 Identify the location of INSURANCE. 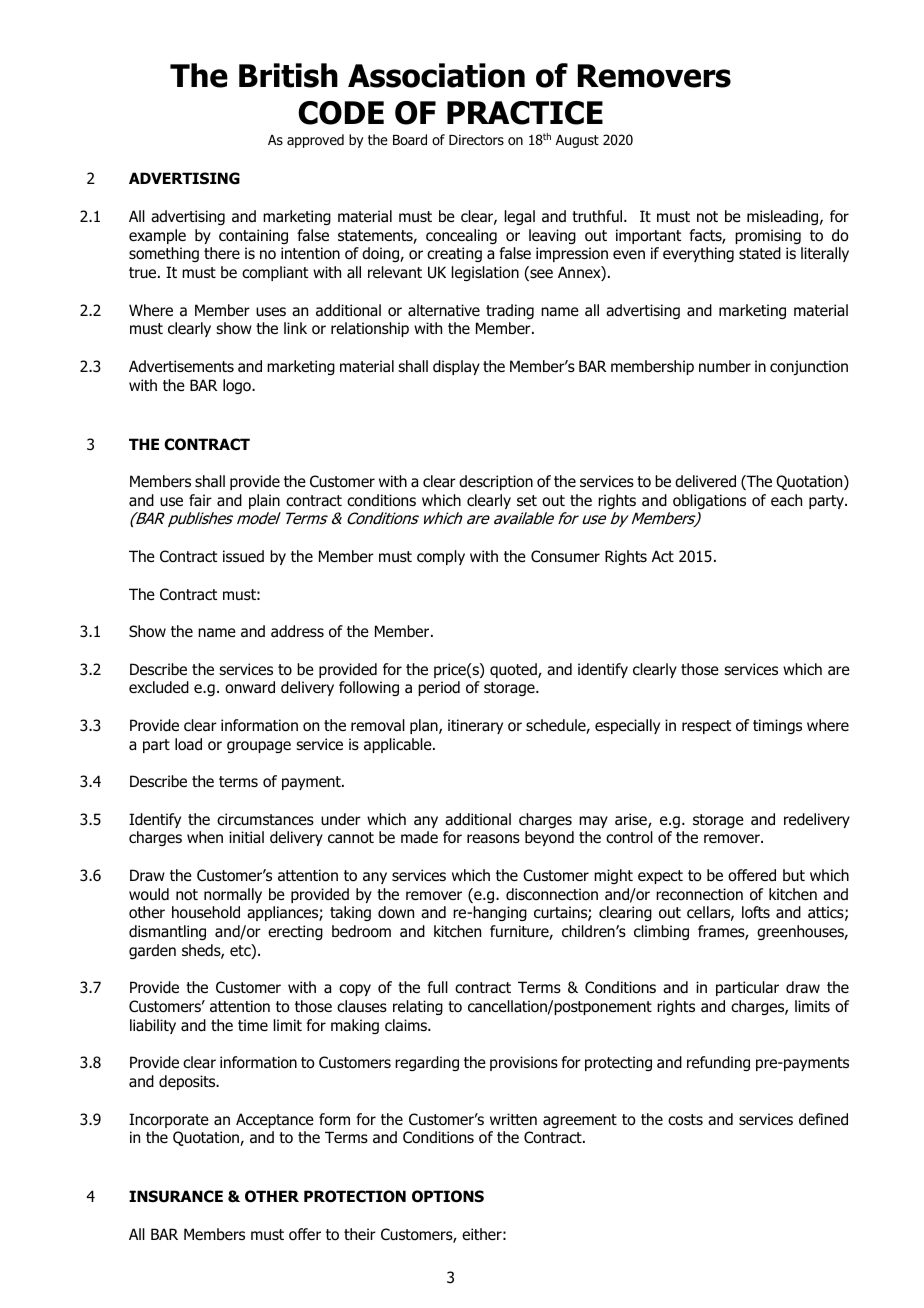
(176, 1196).
